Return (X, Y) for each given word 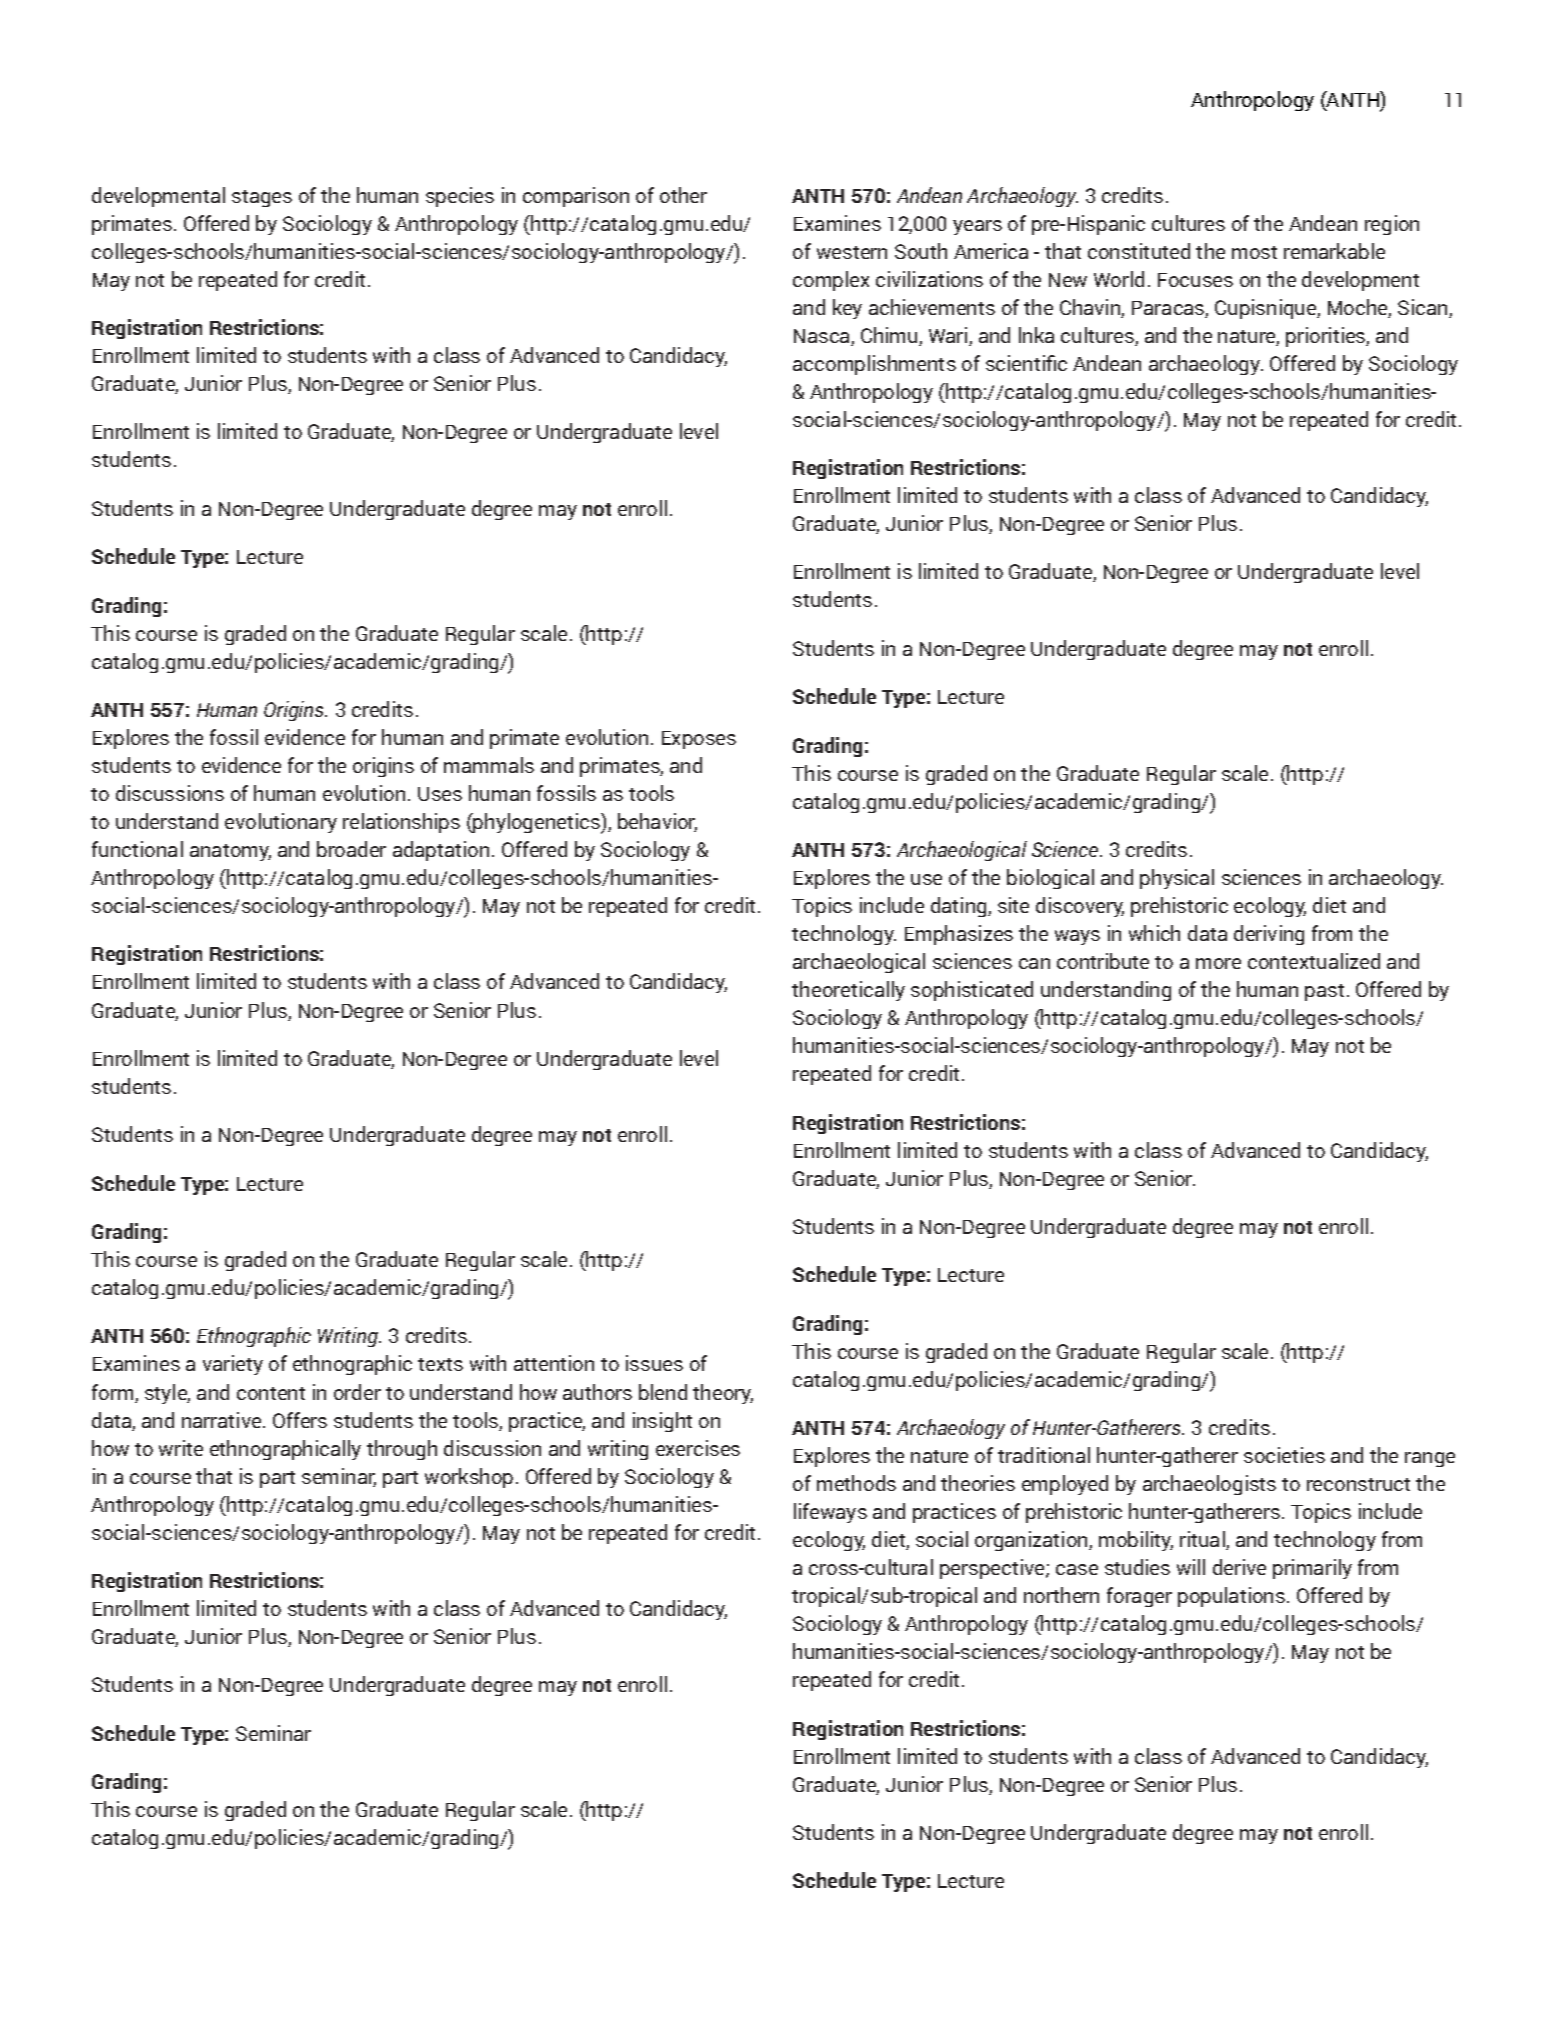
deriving (1269, 935)
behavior (657, 822)
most (1254, 252)
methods (856, 1483)
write (181, 1448)
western (852, 252)
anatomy (230, 852)
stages (262, 198)
